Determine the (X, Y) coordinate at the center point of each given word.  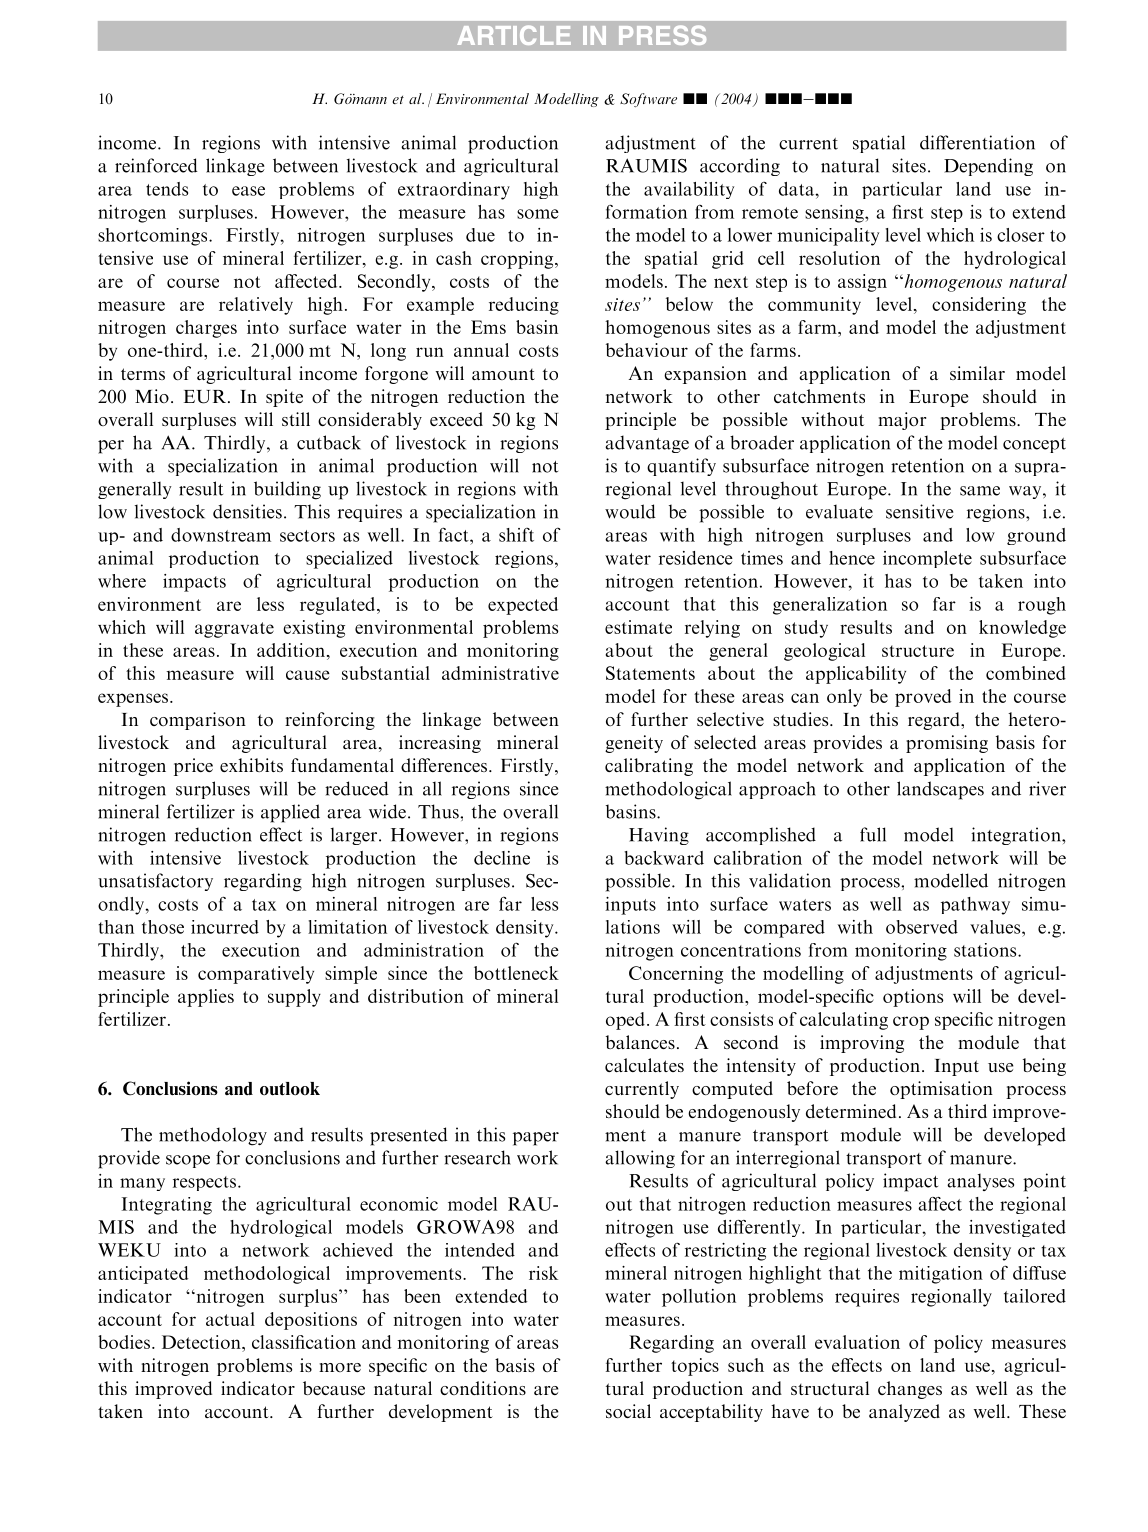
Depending (988, 167)
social (628, 1411)
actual (230, 1319)
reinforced (156, 165)
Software (648, 100)
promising (947, 744)
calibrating (649, 767)
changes (910, 1390)
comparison (198, 721)
